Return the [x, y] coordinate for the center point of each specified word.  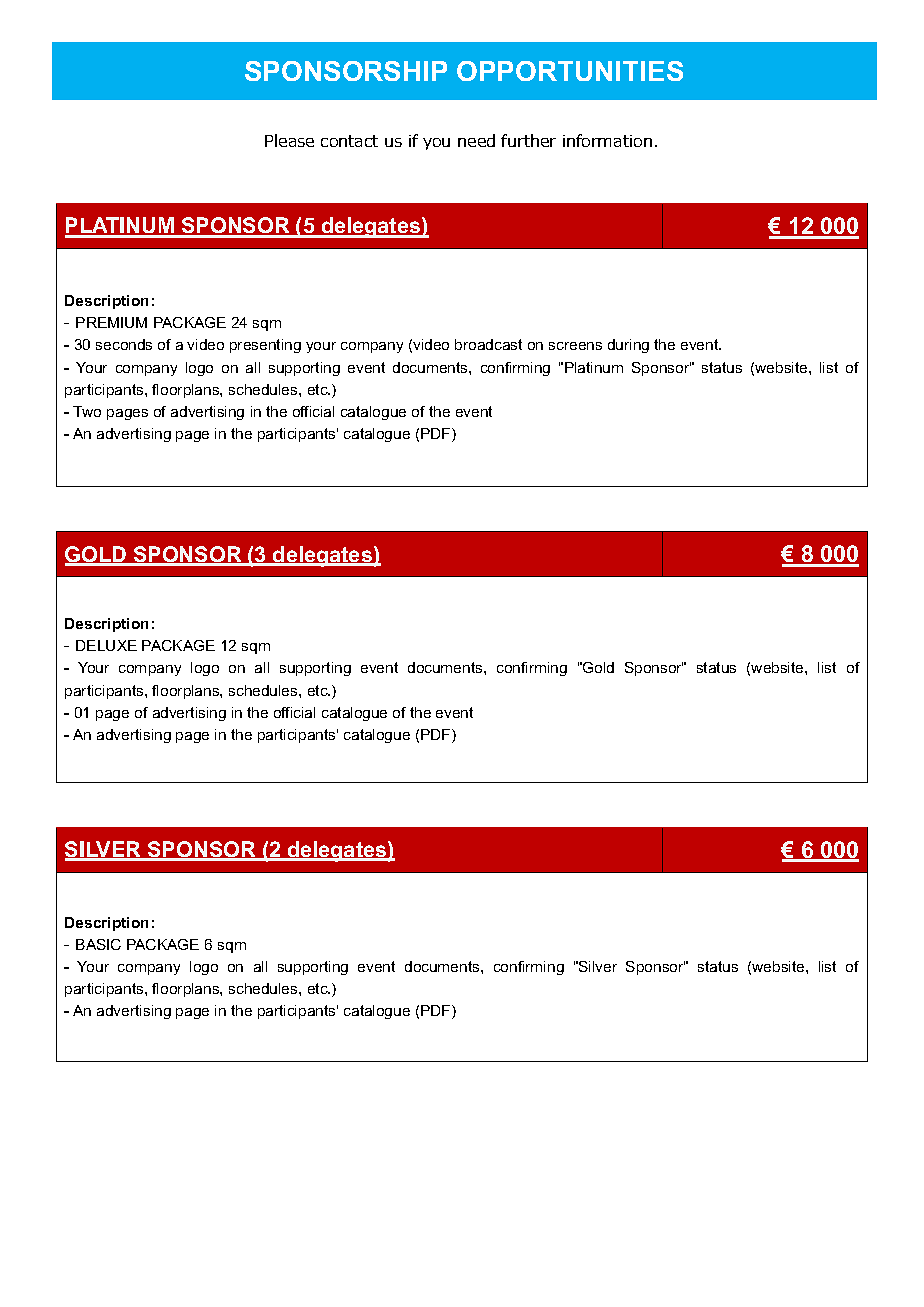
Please [289, 140]
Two [87, 411]
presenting [265, 346]
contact [349, 141]
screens [575, 346]
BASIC [98, 944]
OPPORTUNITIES [570, 71]
